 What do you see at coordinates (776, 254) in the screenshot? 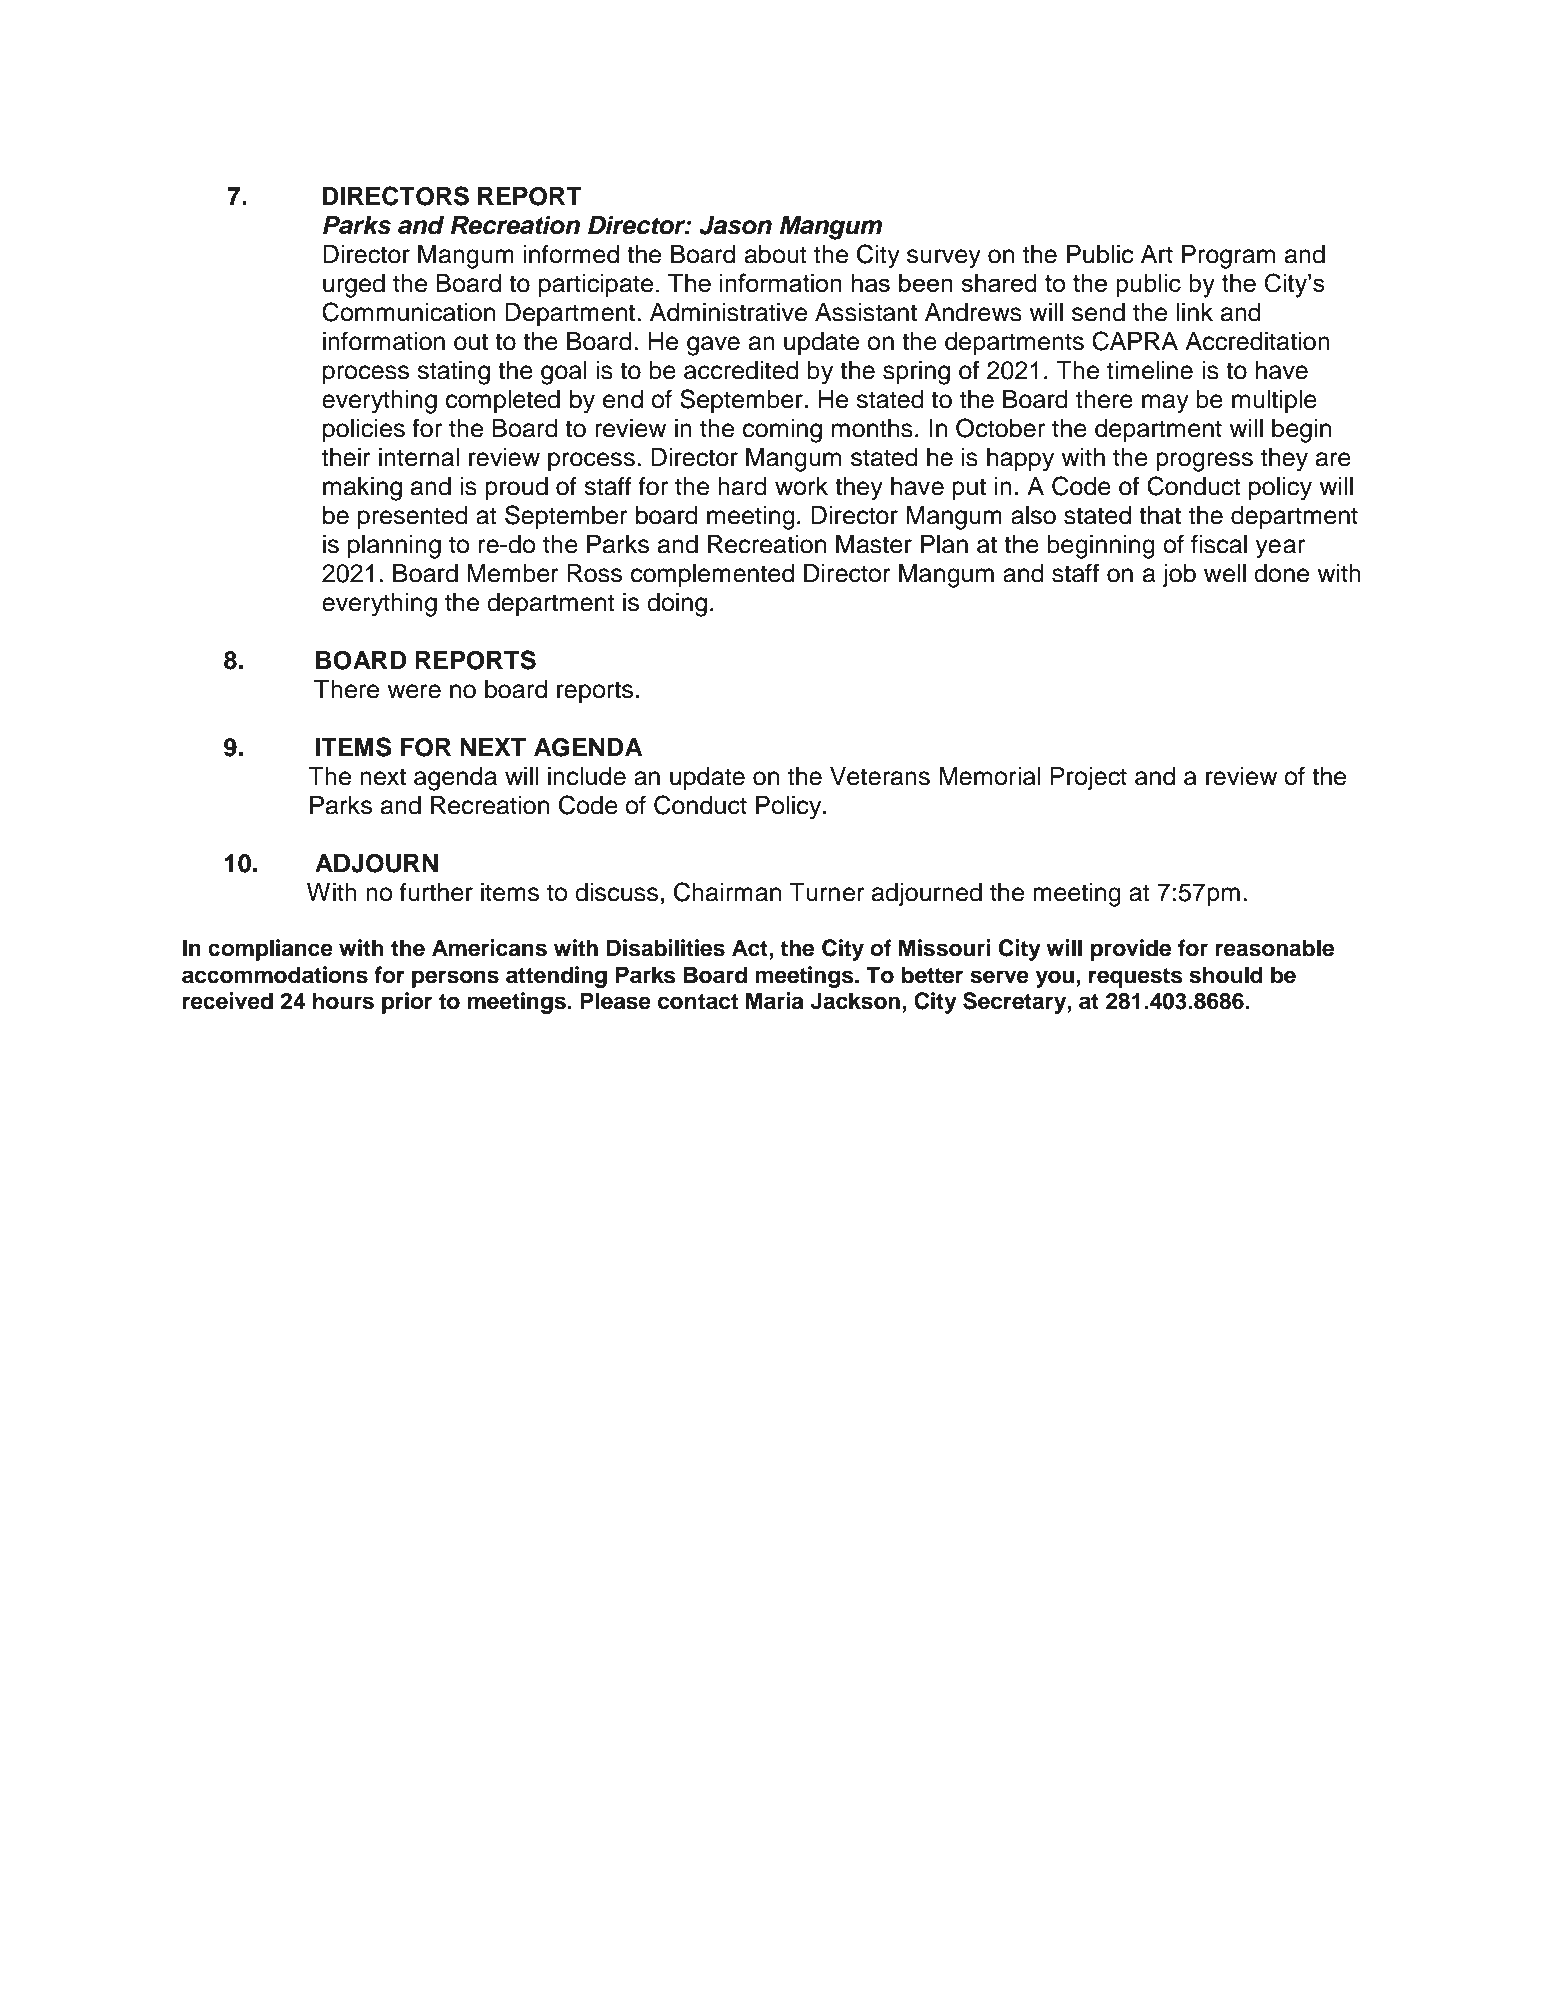
I see `about` at bounding box center [776, 254].
